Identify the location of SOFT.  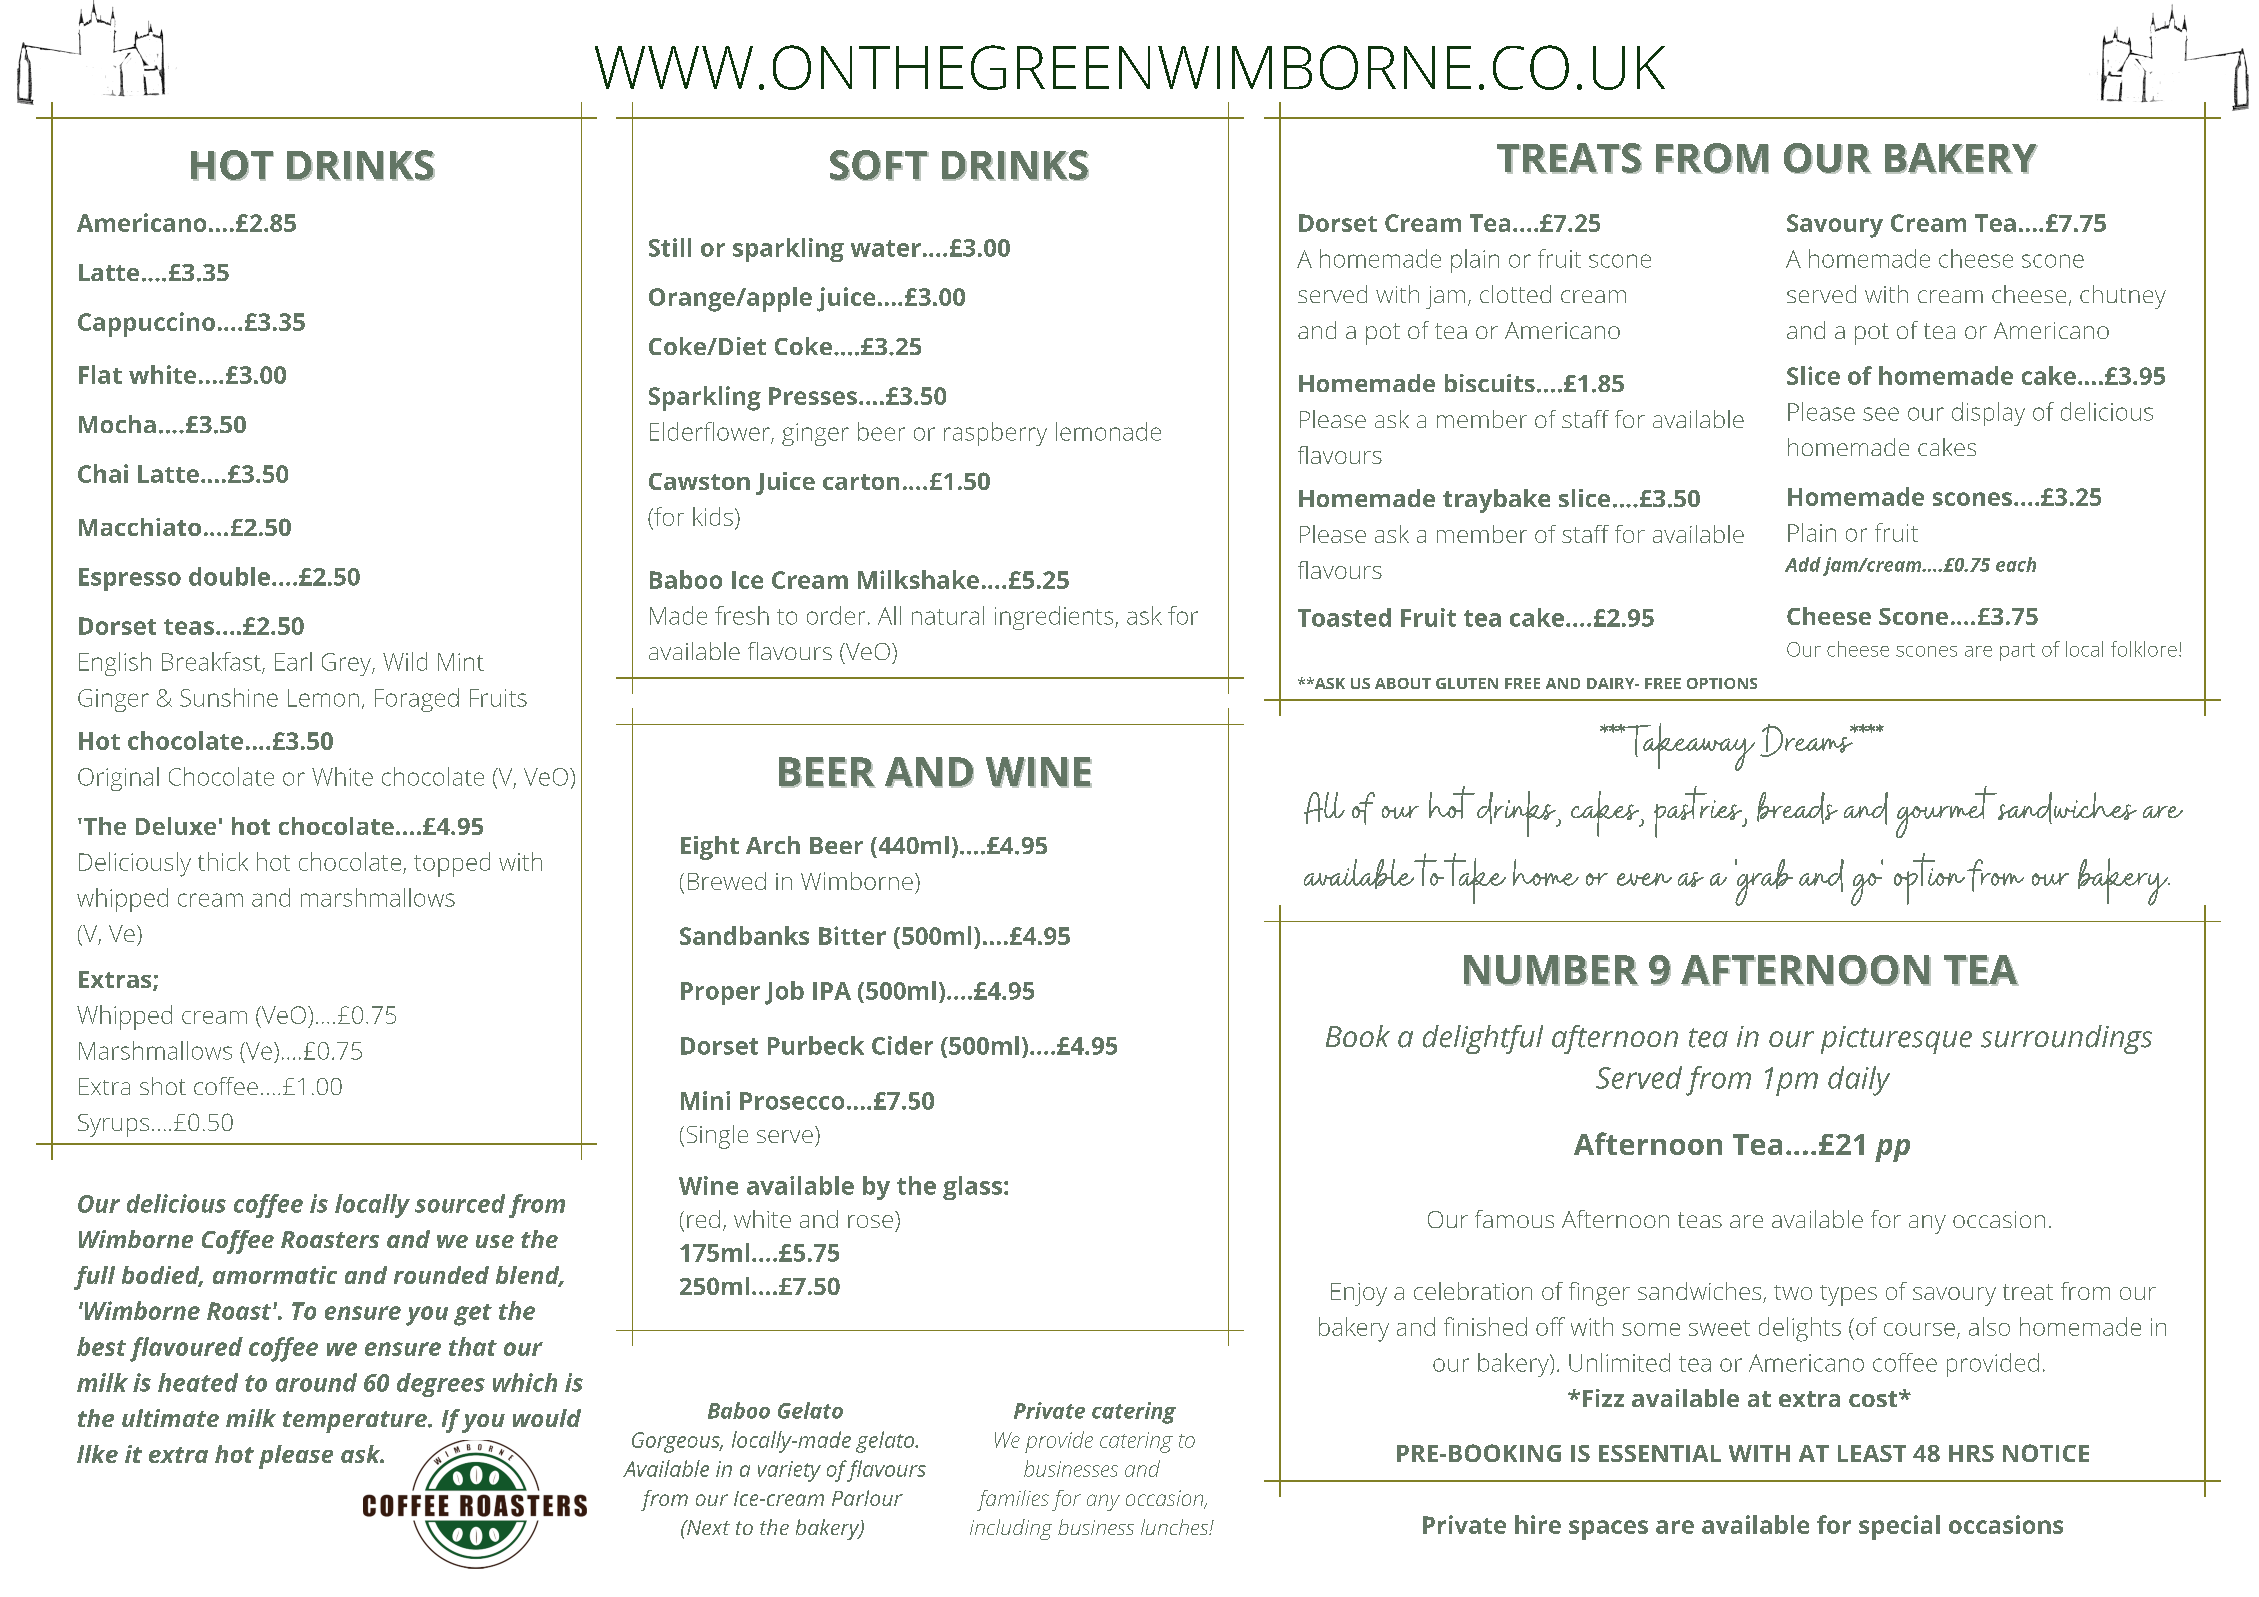
(879, 165).
